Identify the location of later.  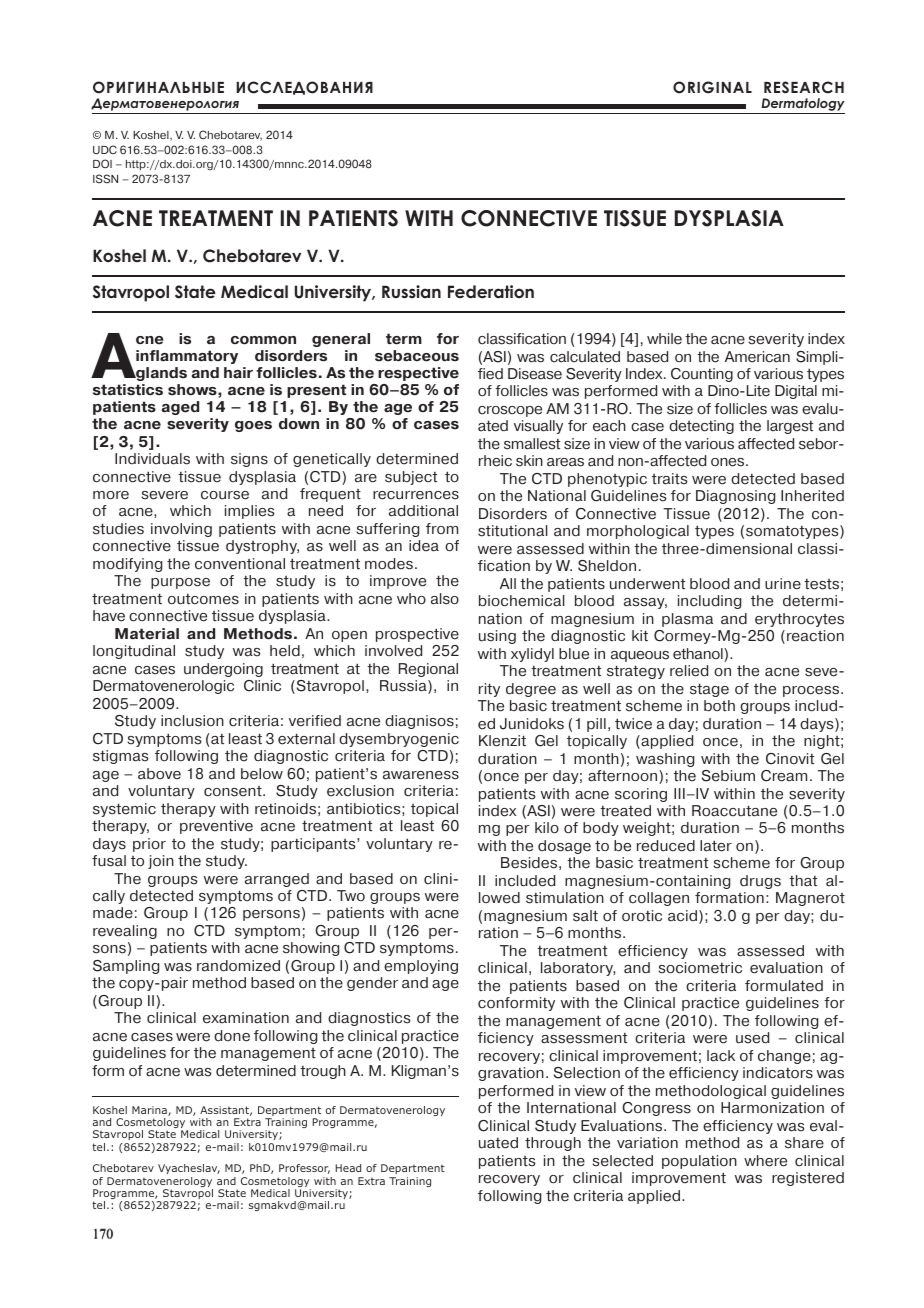
(716, 846).
